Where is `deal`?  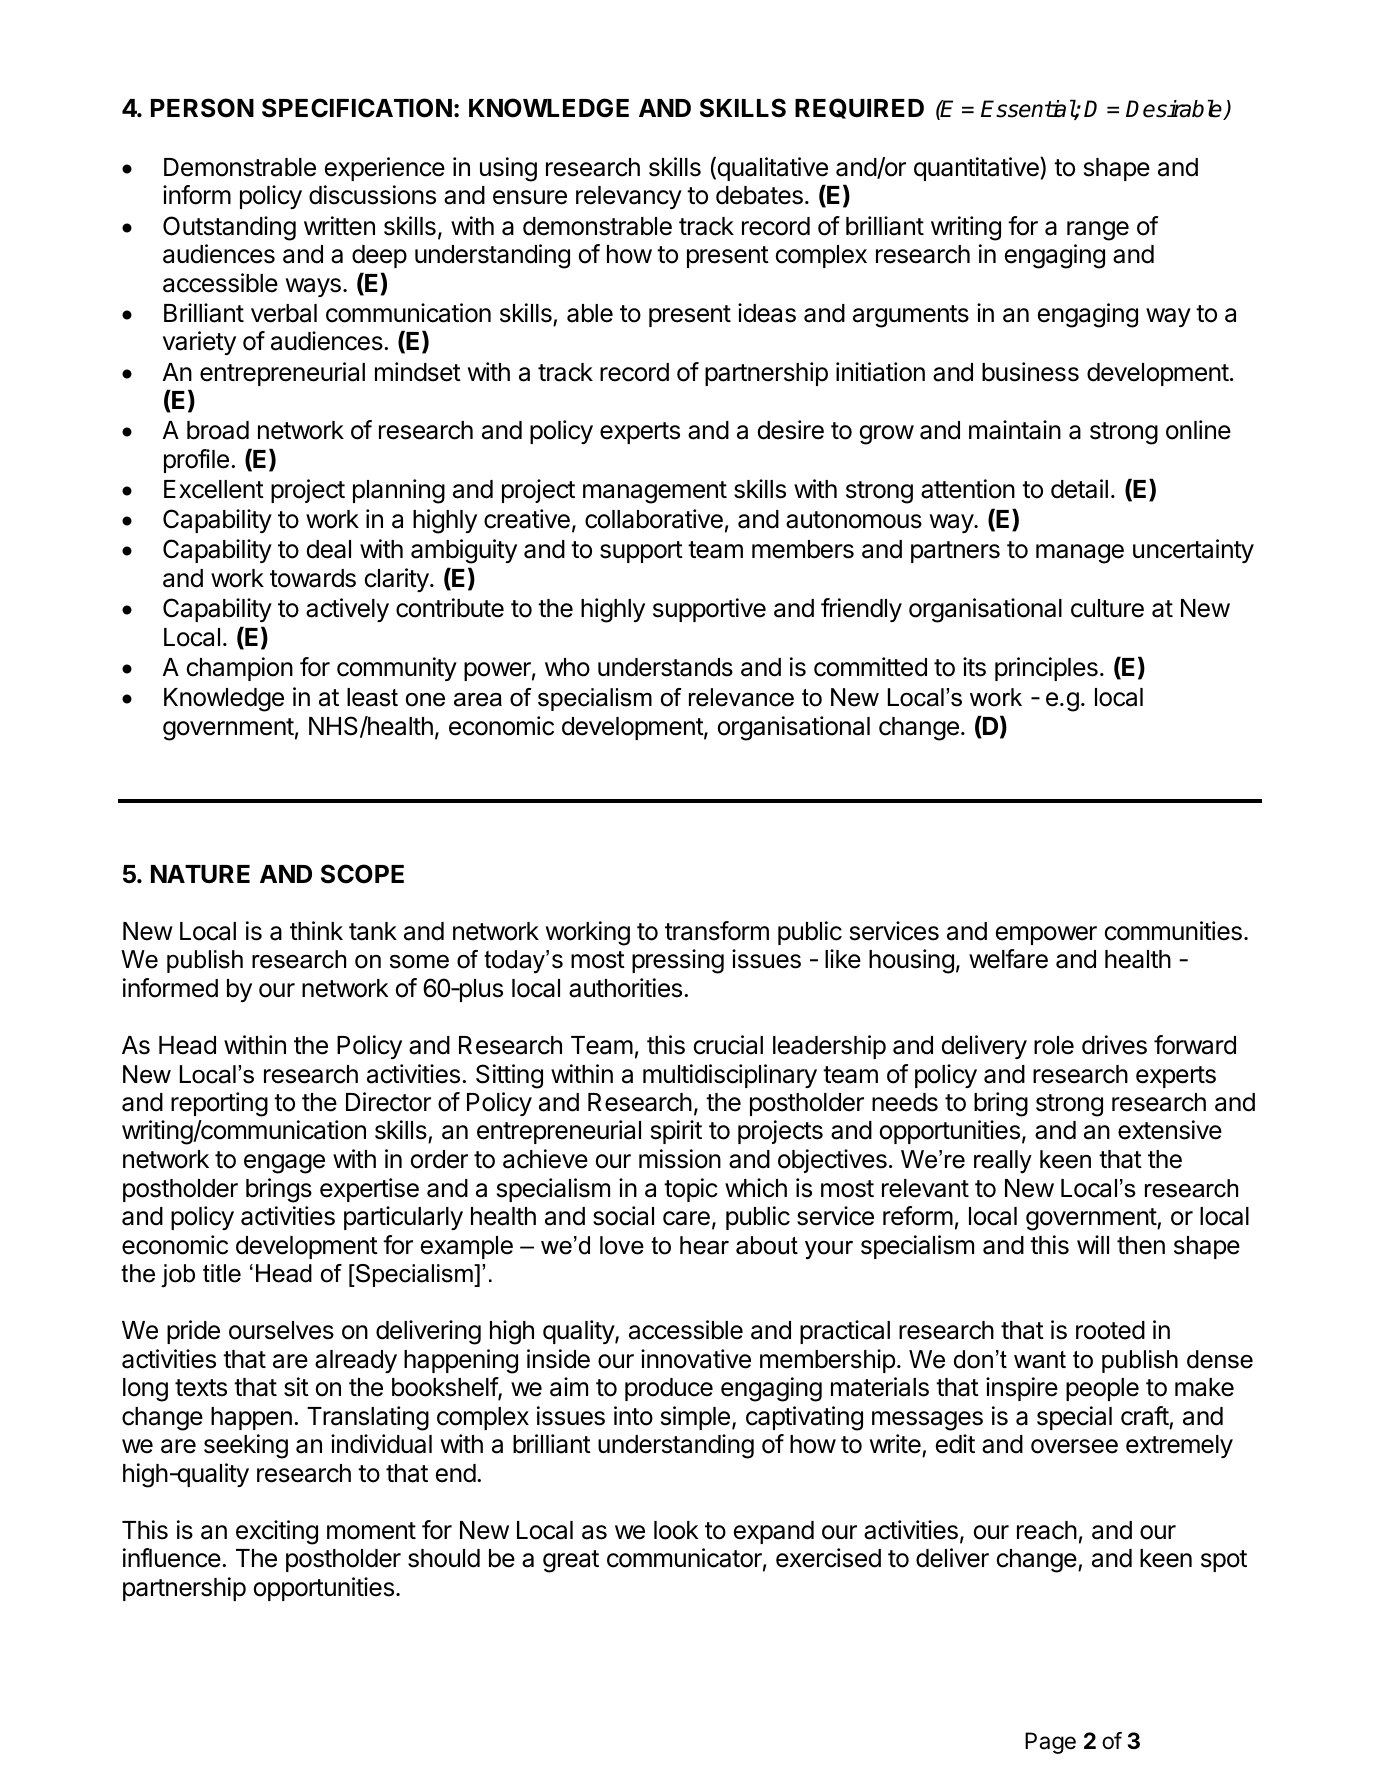
deal is located at coordinates (329, 549).
